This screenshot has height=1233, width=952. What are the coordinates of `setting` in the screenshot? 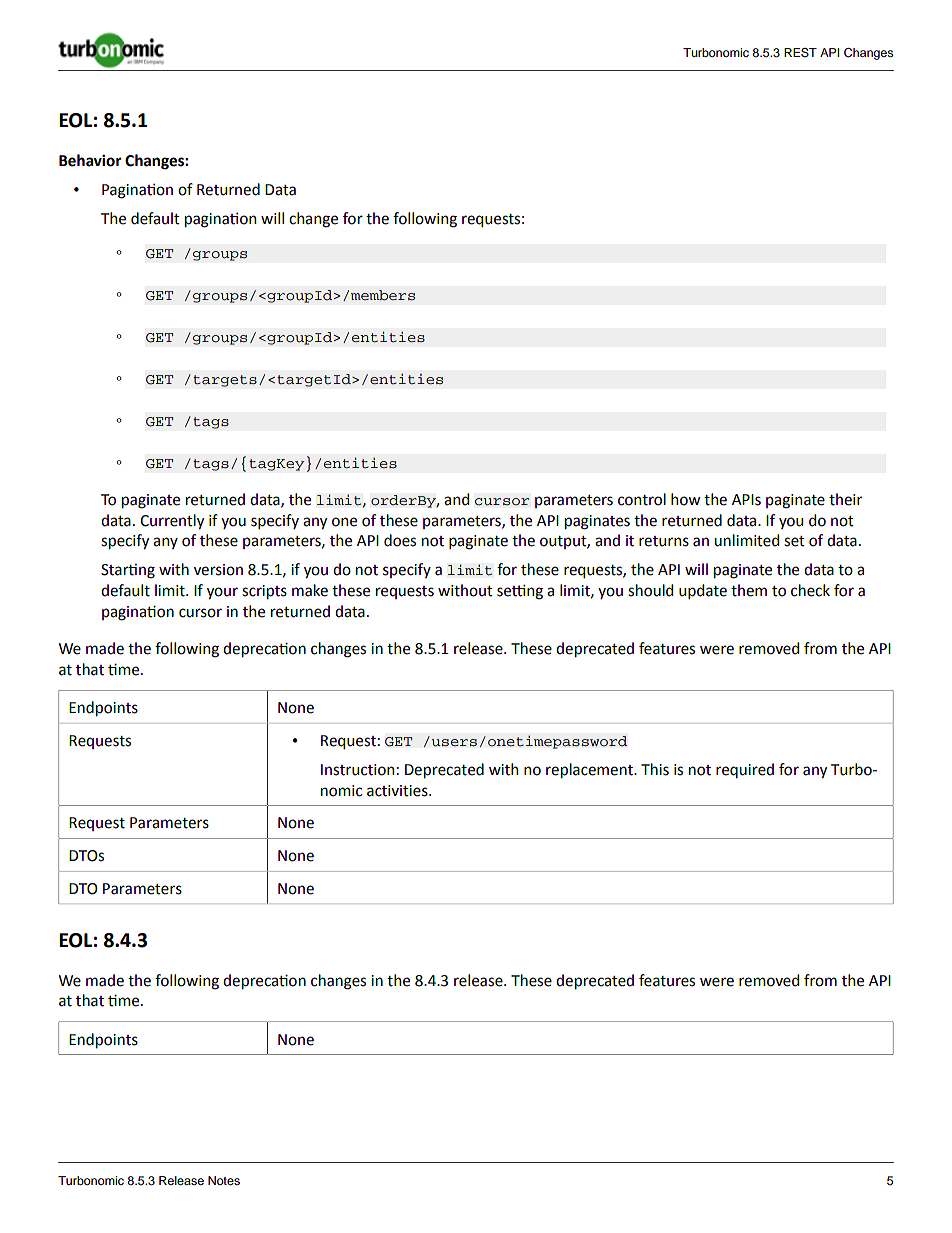 It's located at (520, 592).
